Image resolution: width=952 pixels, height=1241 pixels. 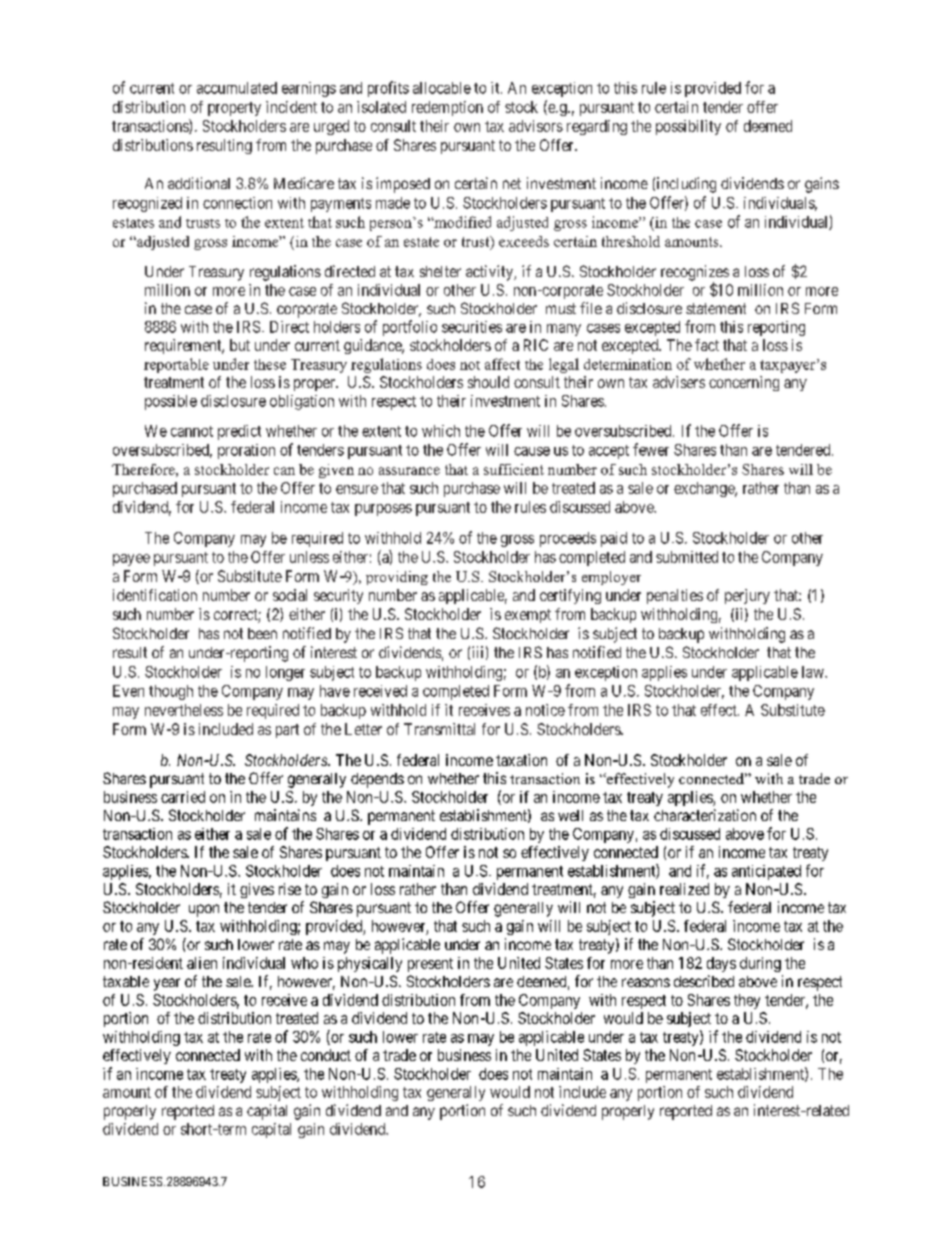 What do you see at coordinates (744, 383) in the screenshot?
I see `concerning` at bounding box center [744, 383].
